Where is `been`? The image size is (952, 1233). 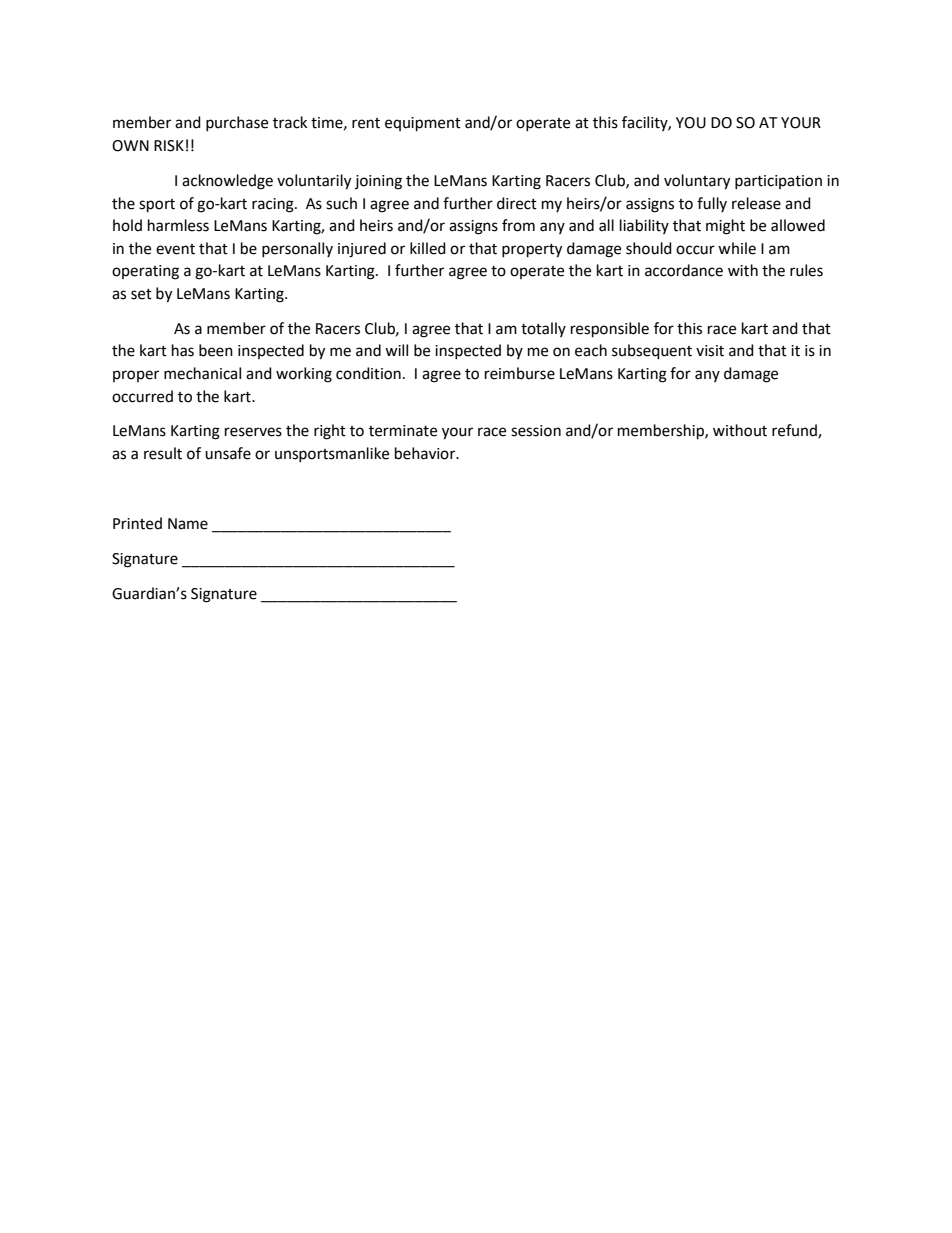
been is located at coordinates (216, 350).
